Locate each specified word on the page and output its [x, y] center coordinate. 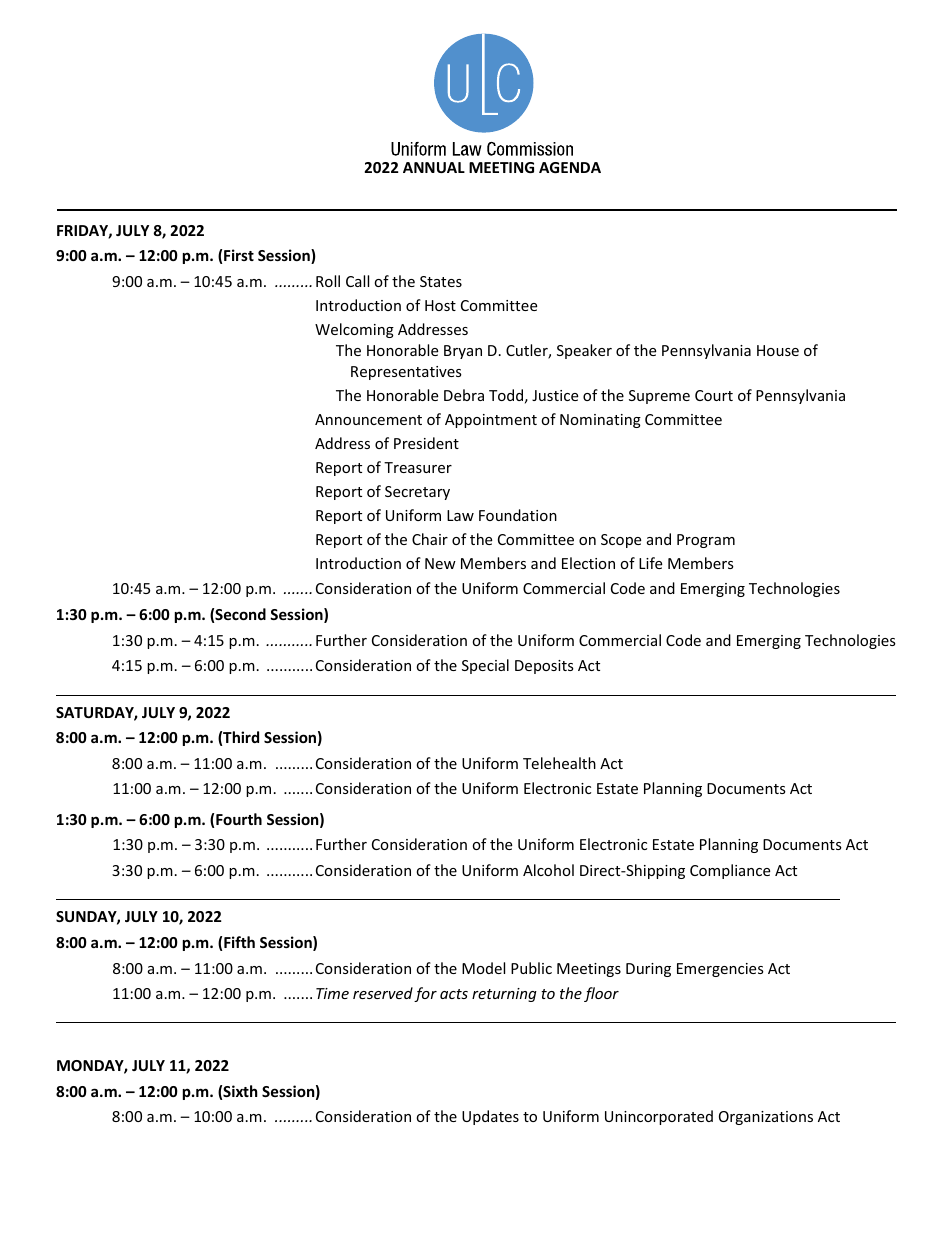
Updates [490, 1117]
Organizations [766, 1118]
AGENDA [570, 167]
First [239, 255]
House [778, 350]
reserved [383, 993]
